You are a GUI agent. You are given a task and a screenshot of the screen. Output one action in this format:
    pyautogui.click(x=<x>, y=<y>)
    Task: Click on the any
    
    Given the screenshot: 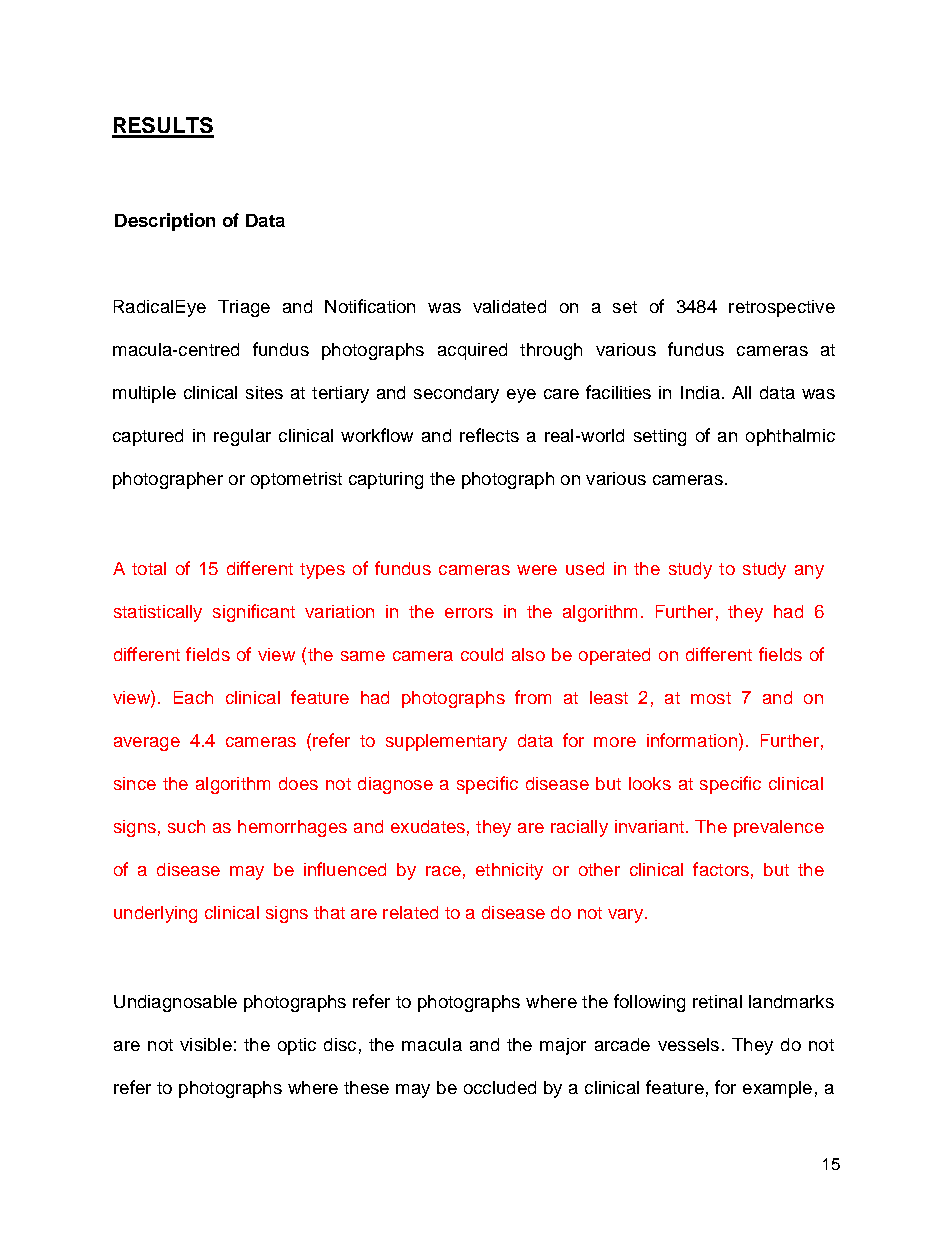 What is the action you would take?
    pyautogui.click(x=809, y=572)
